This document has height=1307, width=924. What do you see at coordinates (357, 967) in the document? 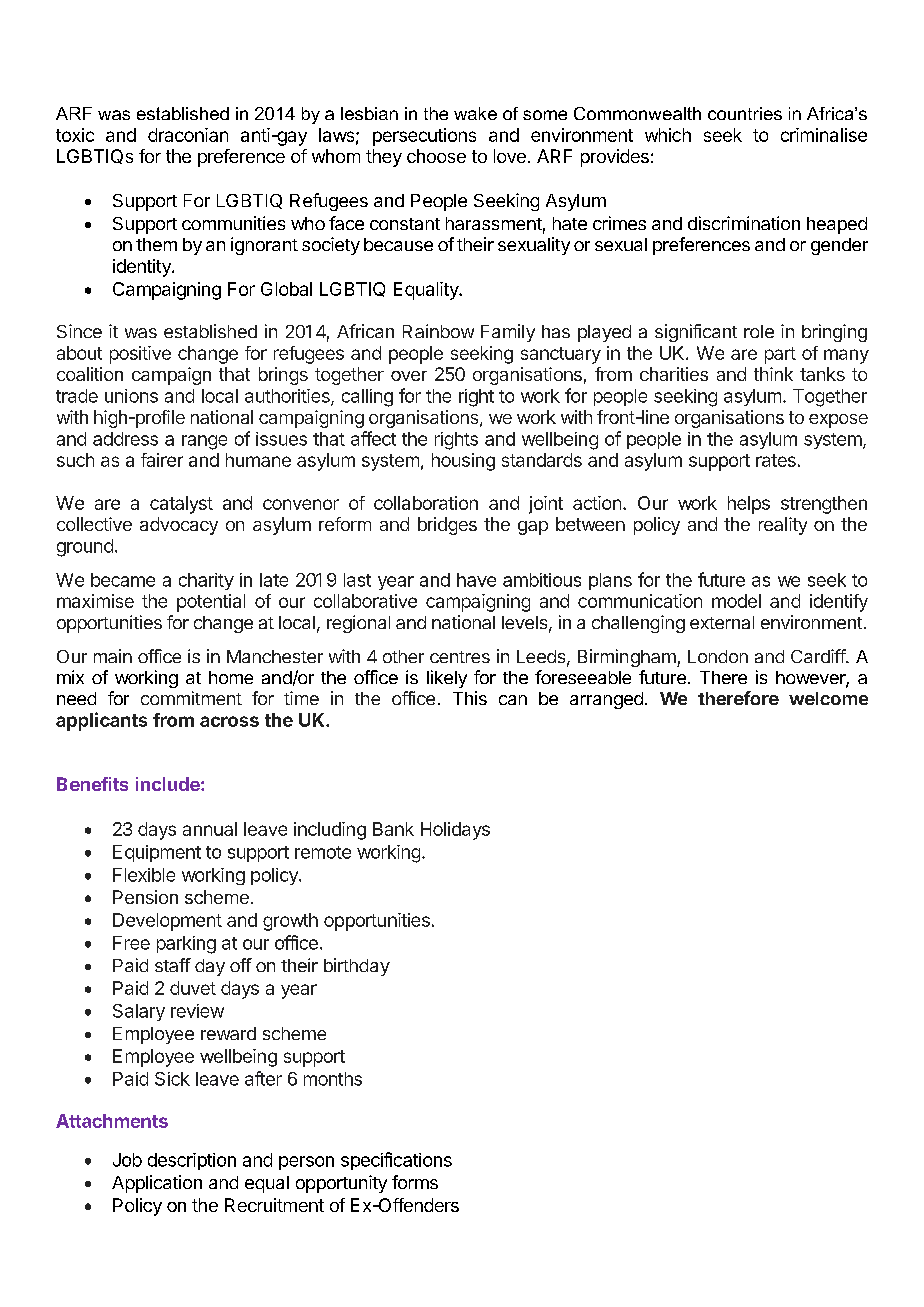
I see `birthday` at bounding box center [357, 967].
